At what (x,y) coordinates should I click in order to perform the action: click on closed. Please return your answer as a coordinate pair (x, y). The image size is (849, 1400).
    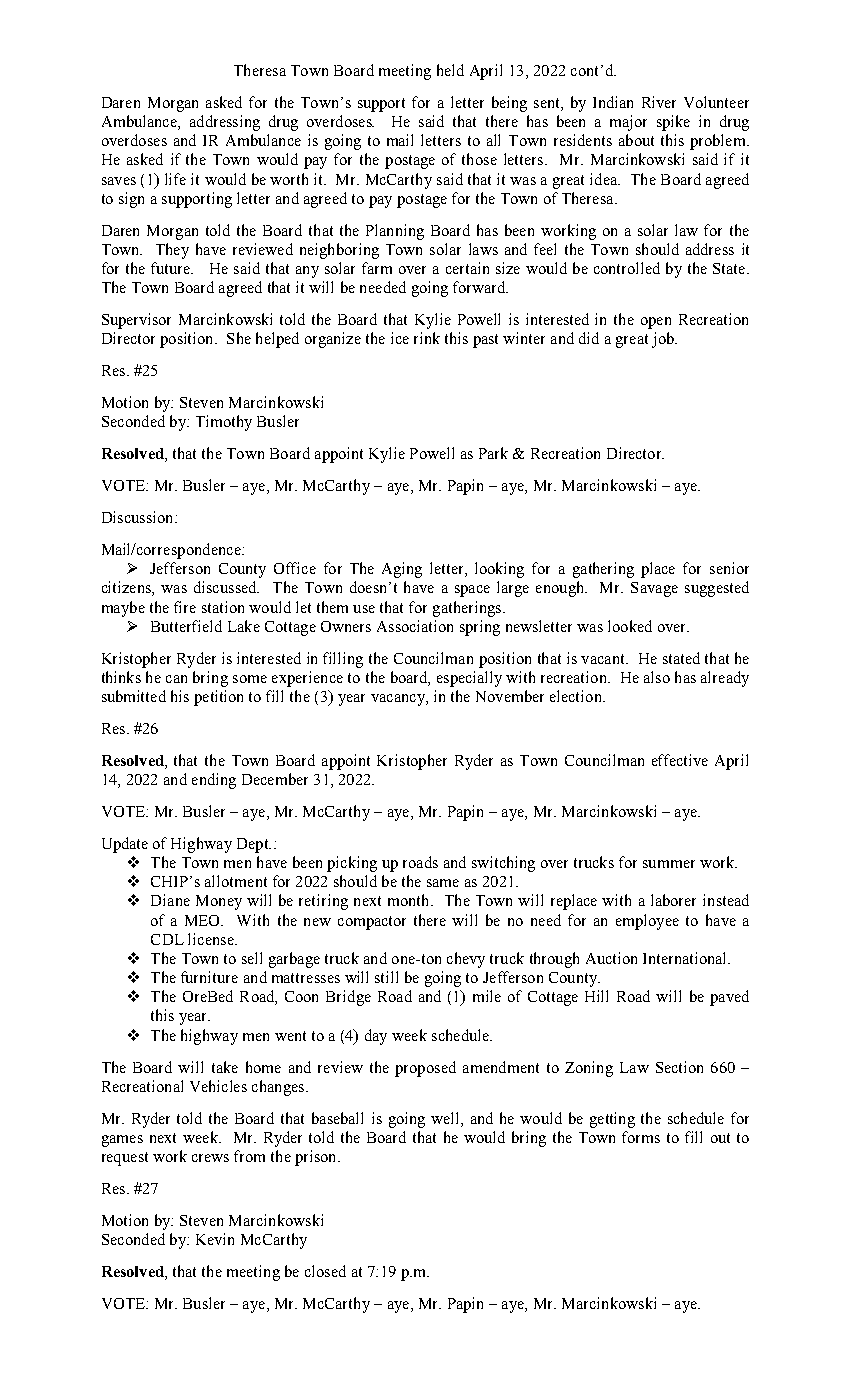
    Looking at the image, I should click on (325, 1271).
